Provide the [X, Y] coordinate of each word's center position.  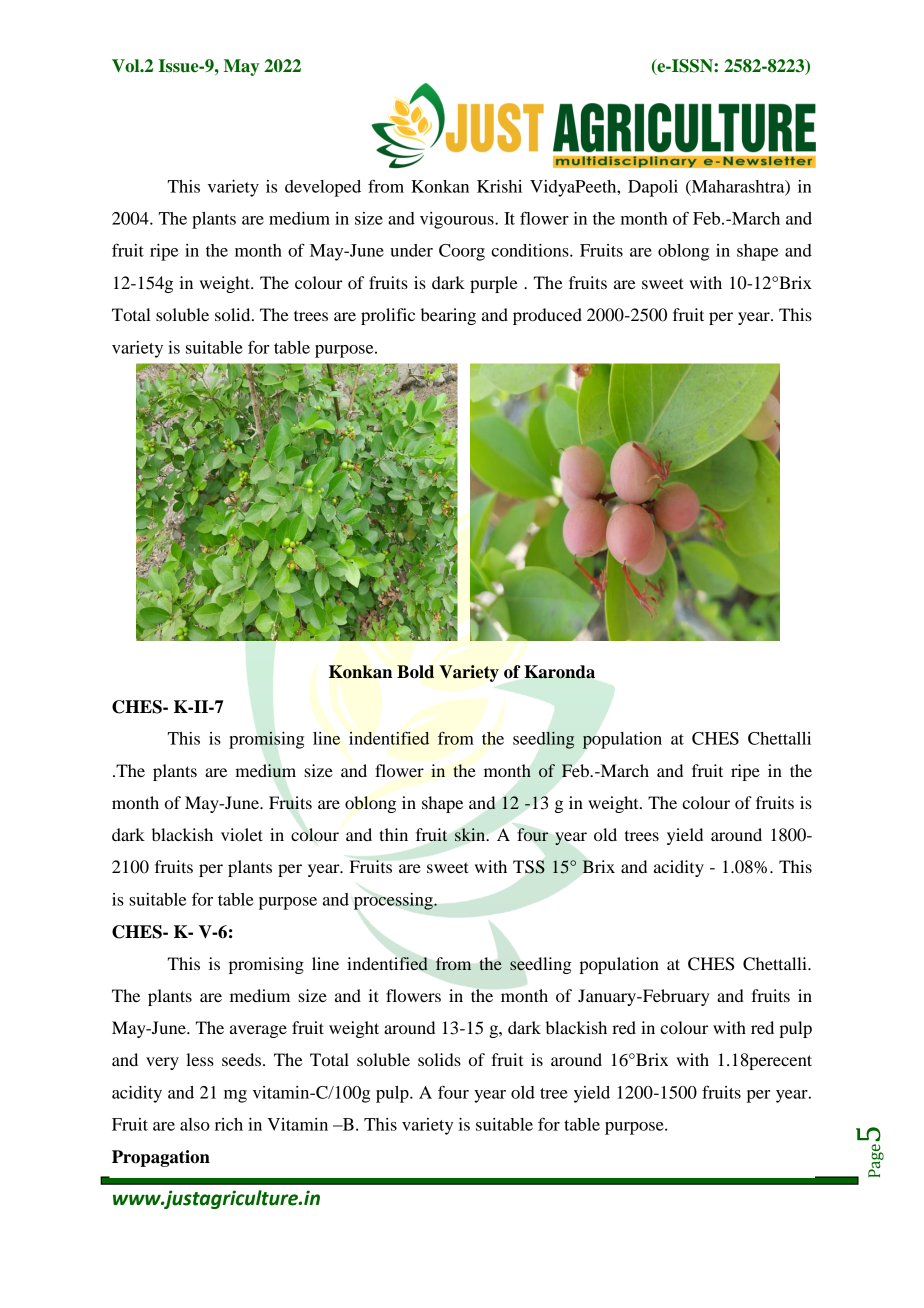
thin [393, 834]
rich [229, 1124]
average [258, 1031]
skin [471, 835]
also [195, 1124]
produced [547, 316]
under [411, 250]
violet [242, 834]
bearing [448, 316]
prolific [388, 316]
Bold [415, 672]
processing [394, 901]
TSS [529, 867]
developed [323, 188]
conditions [531, 250]
